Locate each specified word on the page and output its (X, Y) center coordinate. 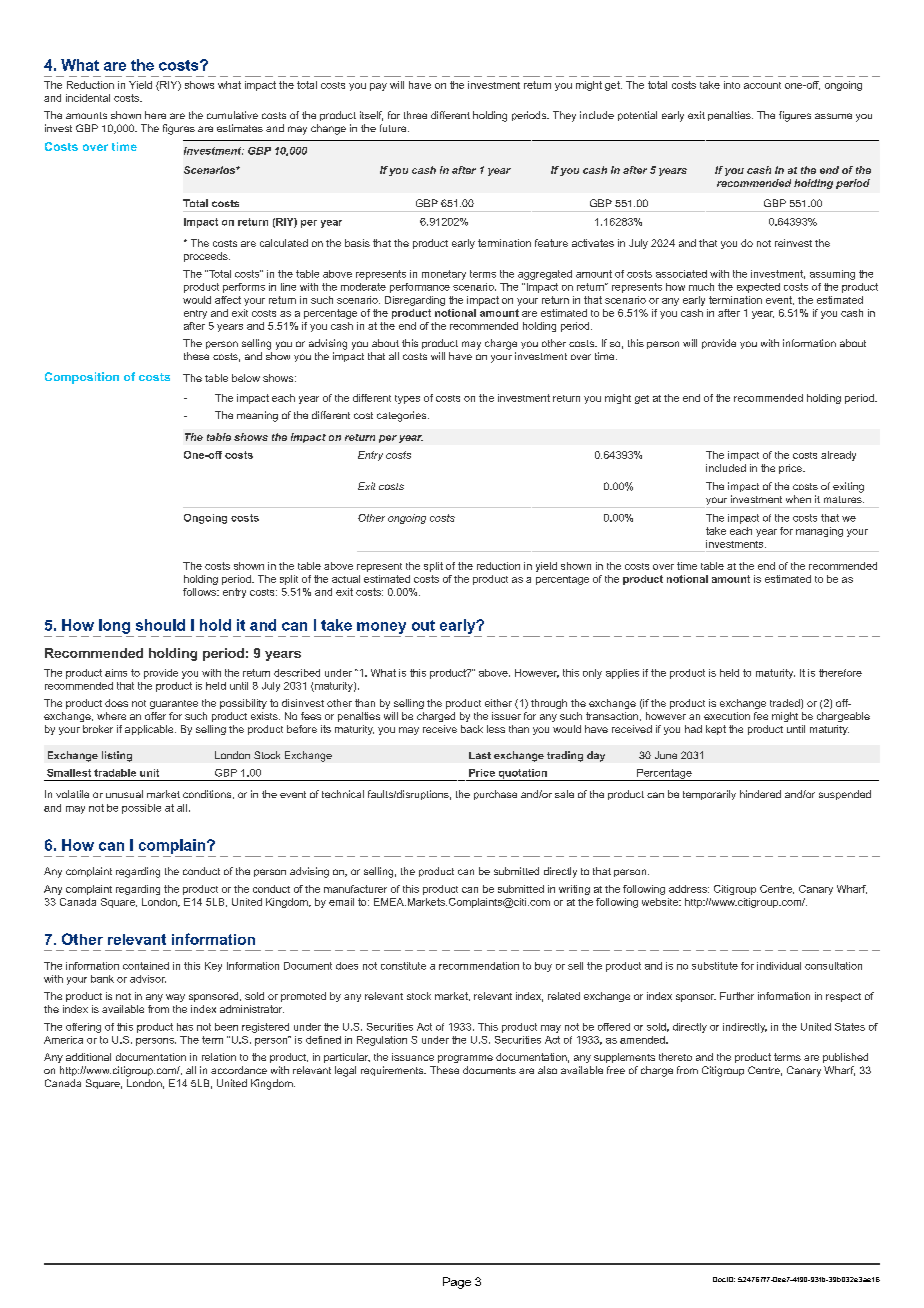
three (415, 115)
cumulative (232, 115)
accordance (239, 1070)
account (762, 85)
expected (758, 288)
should (160, 625)
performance (420, 288)
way (175, 998)
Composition (82, 378)
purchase (495, 795)
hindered (760, 794)
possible (141, 809)
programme (465, 1059)
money (381, 628)
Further (737, 996)
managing (819, 532)
